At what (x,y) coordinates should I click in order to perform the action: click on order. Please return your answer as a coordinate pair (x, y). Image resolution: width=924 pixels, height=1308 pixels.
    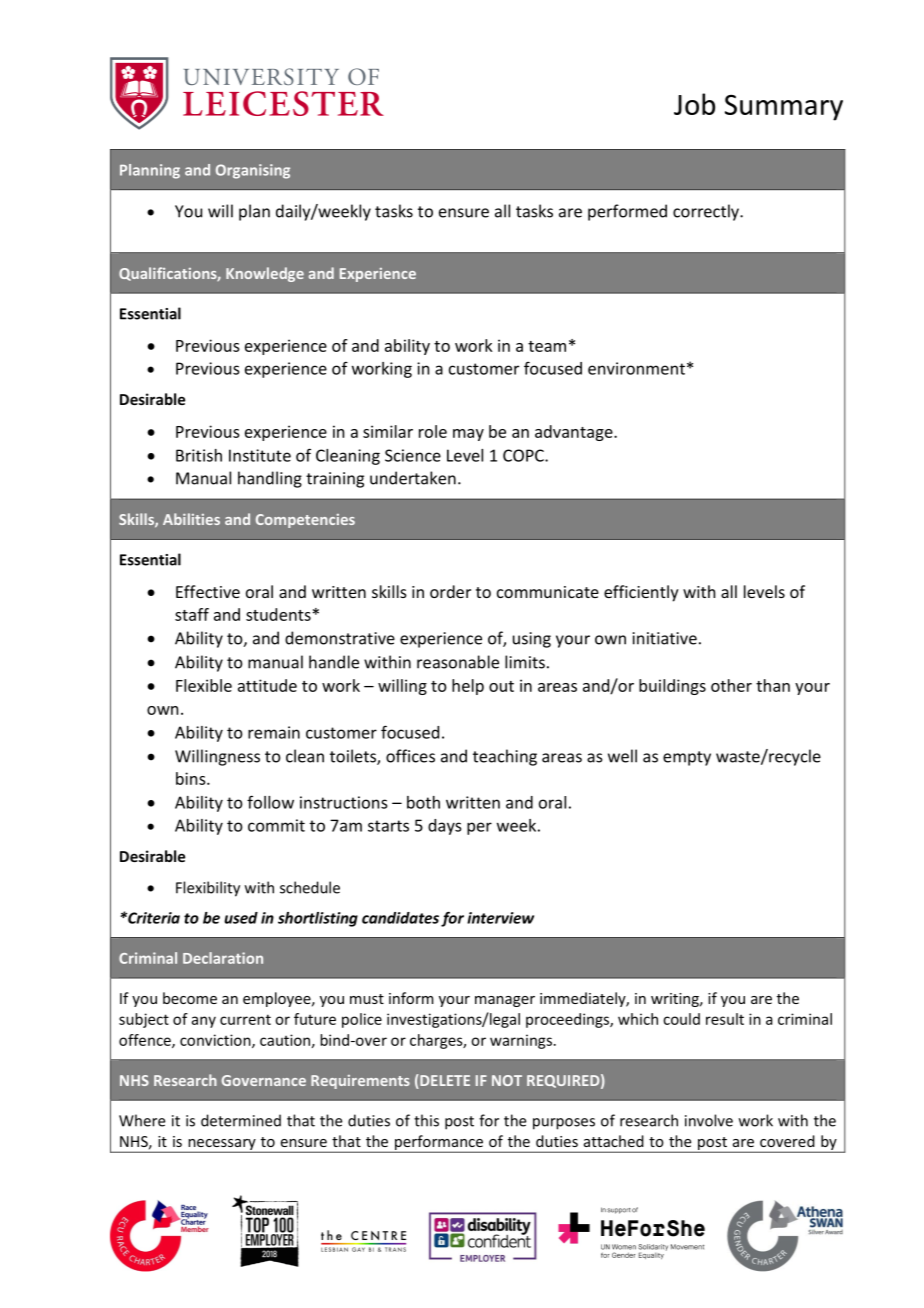
    Looking at the image, I should click on (450, 591).
